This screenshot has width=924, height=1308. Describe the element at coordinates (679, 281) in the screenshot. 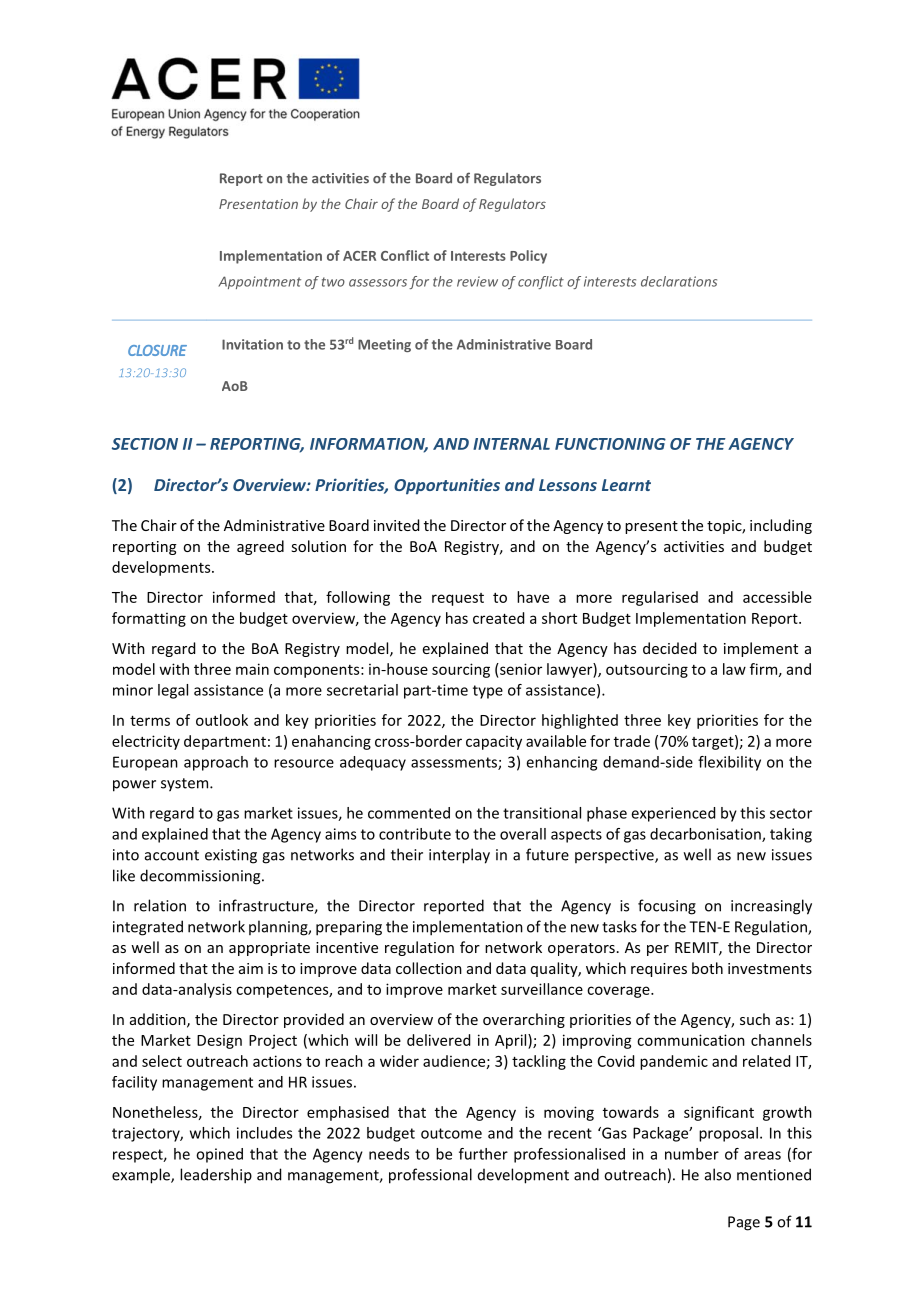

I see `declarations` at that location.
